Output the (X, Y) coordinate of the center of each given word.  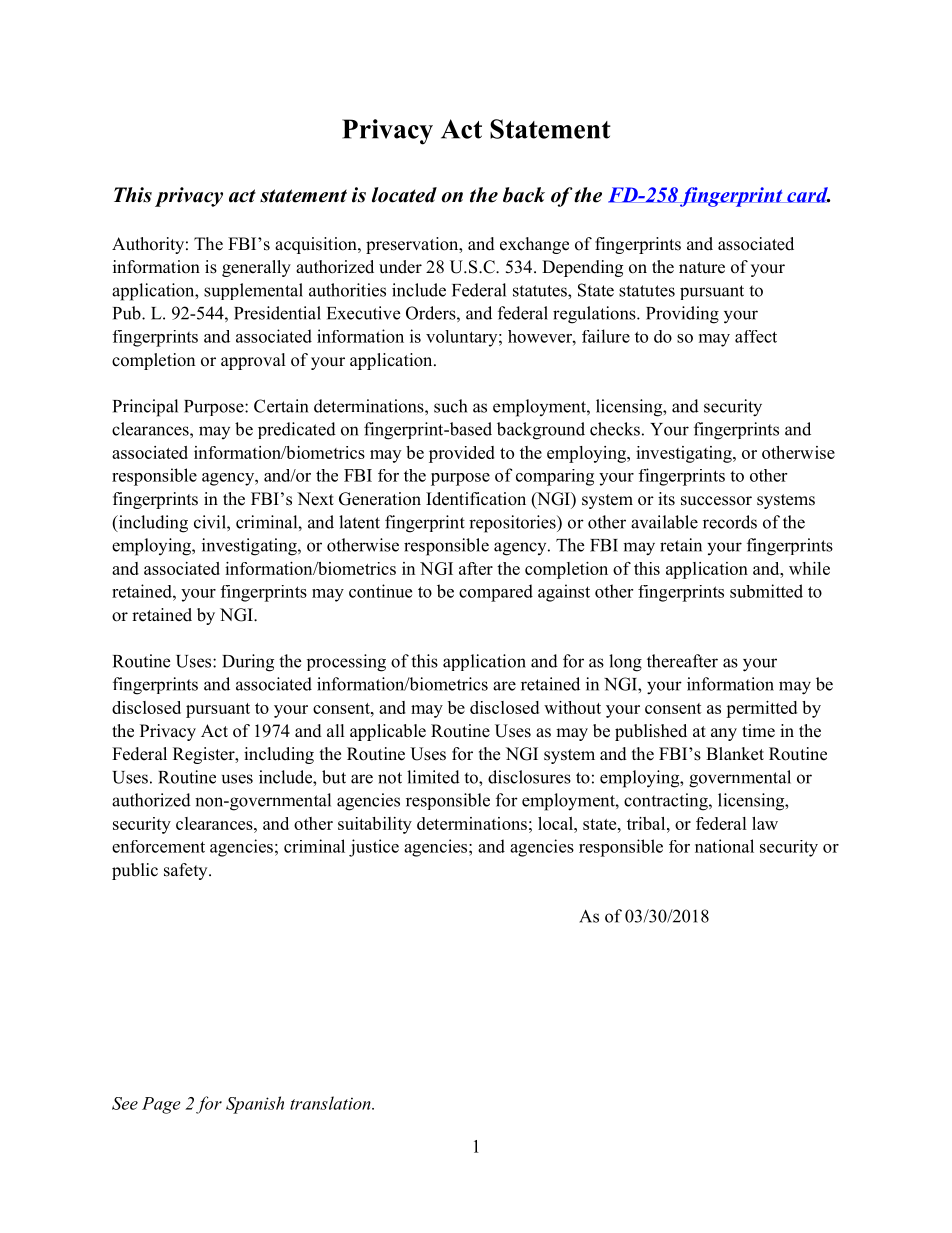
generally (256, 268)
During (248, 663)
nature (702, 268)
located (404, 195)
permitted (761, 709)
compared (496, 593)
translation (331, 1103)
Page (161, 1105)
